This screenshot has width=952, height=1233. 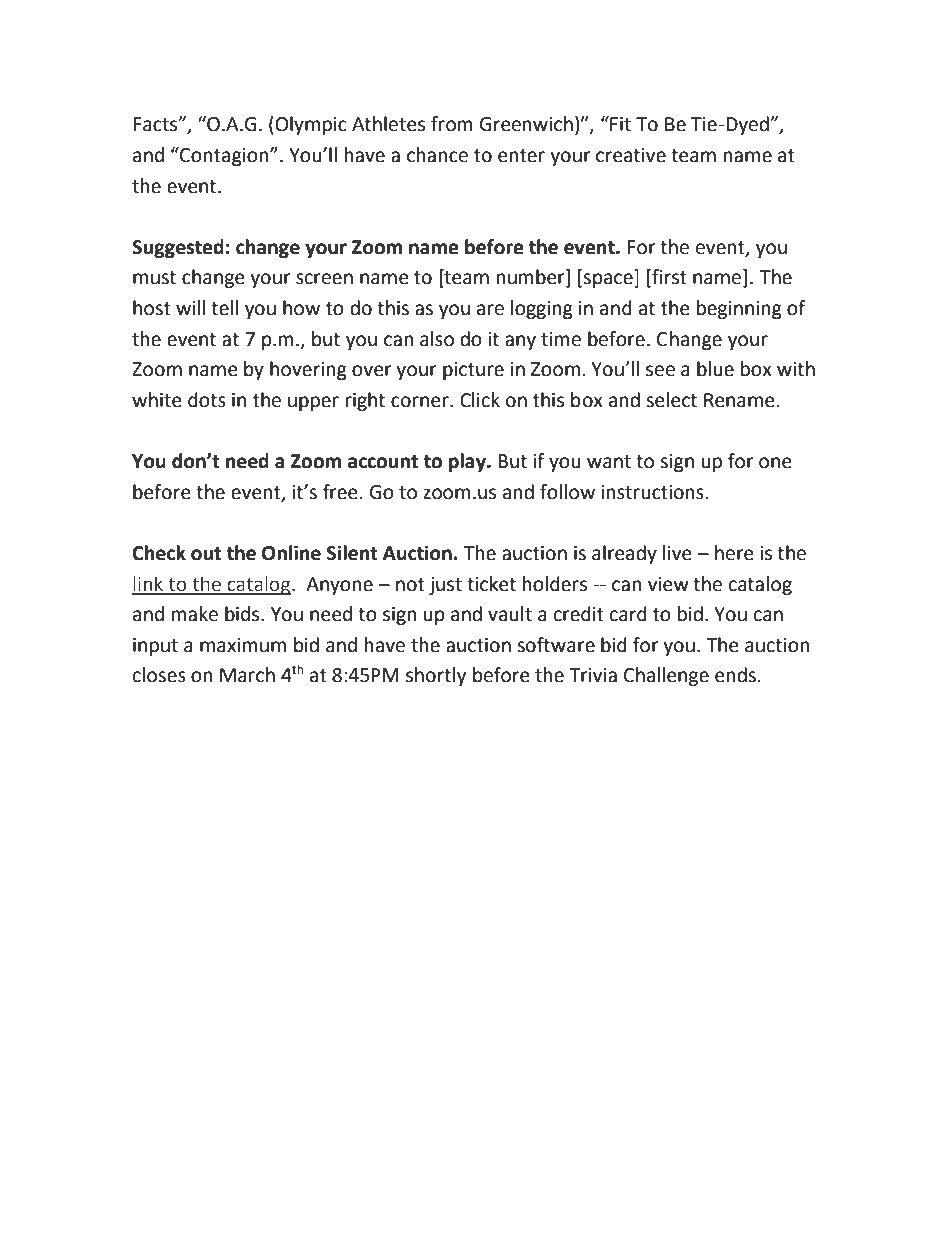 What do you see at coordinates (452, 124) in the screenshot?
I see `from` at bounding box center [452, 124].
